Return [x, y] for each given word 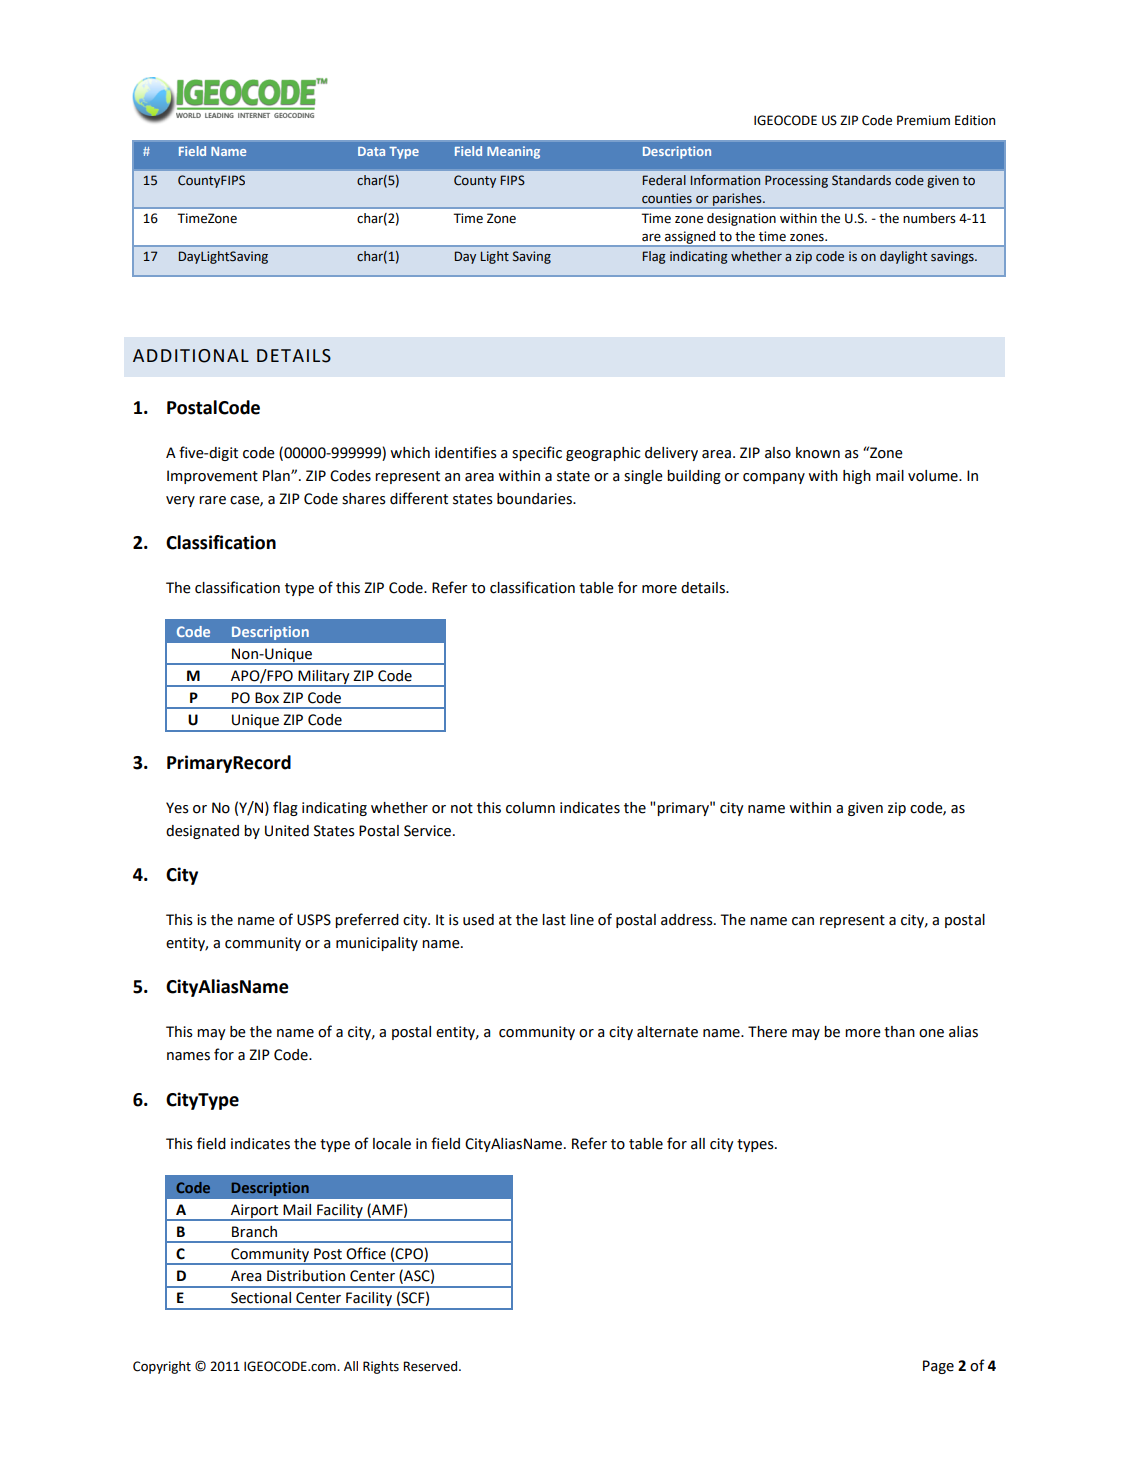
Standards [861, 180]
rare [212, 500]
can [803, 921]
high [857, 477]
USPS [314, 920]
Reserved [431, 1366]
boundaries [535, 499]
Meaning [513, 152]
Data [371, 151]
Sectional [261, 1298]
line [582, 920]
